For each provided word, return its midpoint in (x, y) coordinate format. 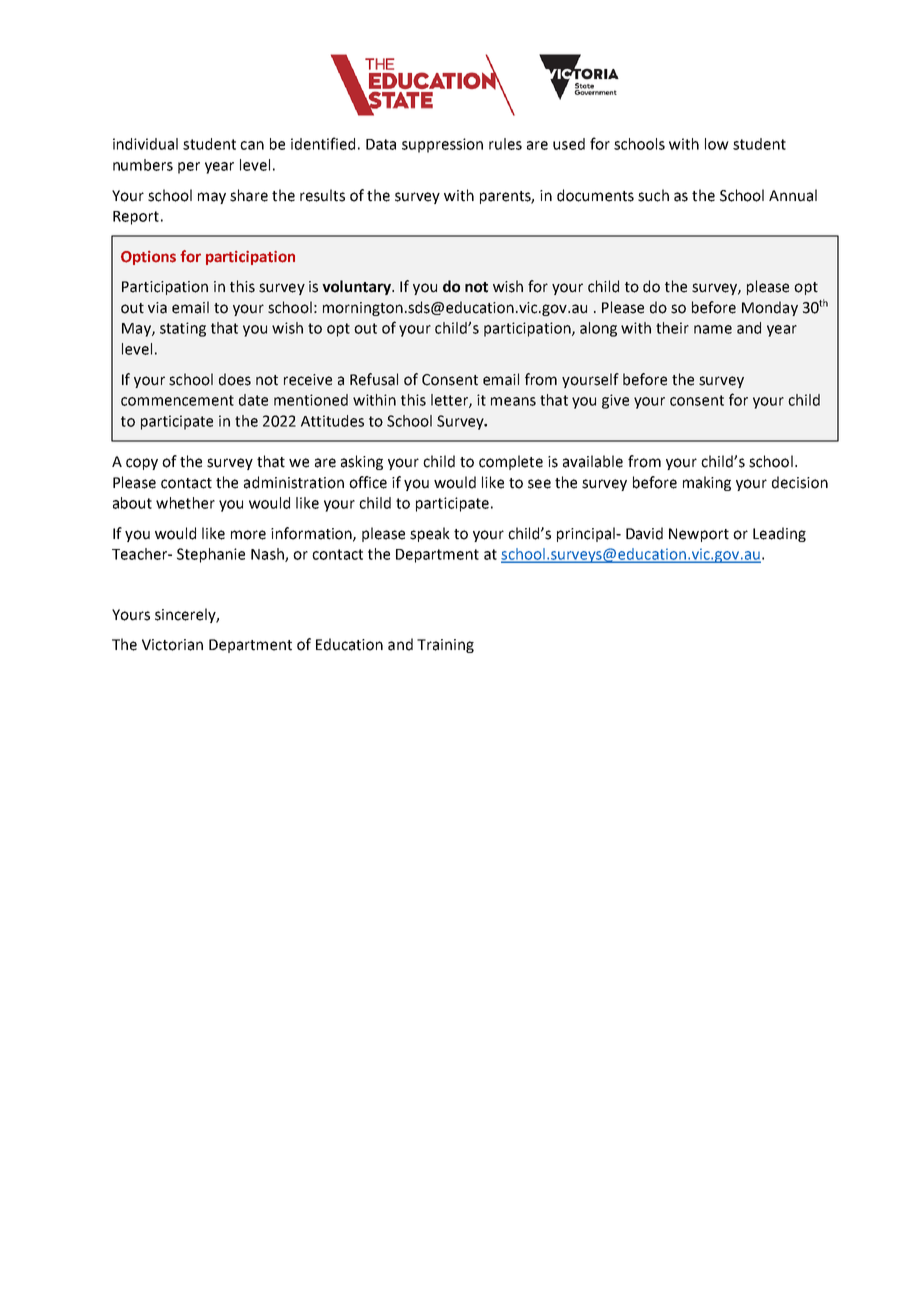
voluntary (357, 287)
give (615, 401)
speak (430, 534)
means (513, 401)
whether (185, 503)
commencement (177, 400)
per (189, 168)
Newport (699, 535)
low (717, 144)
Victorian (172, 645)
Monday (770, 308)
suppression (442, 145)
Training (445, 646)
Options (148, 258)
